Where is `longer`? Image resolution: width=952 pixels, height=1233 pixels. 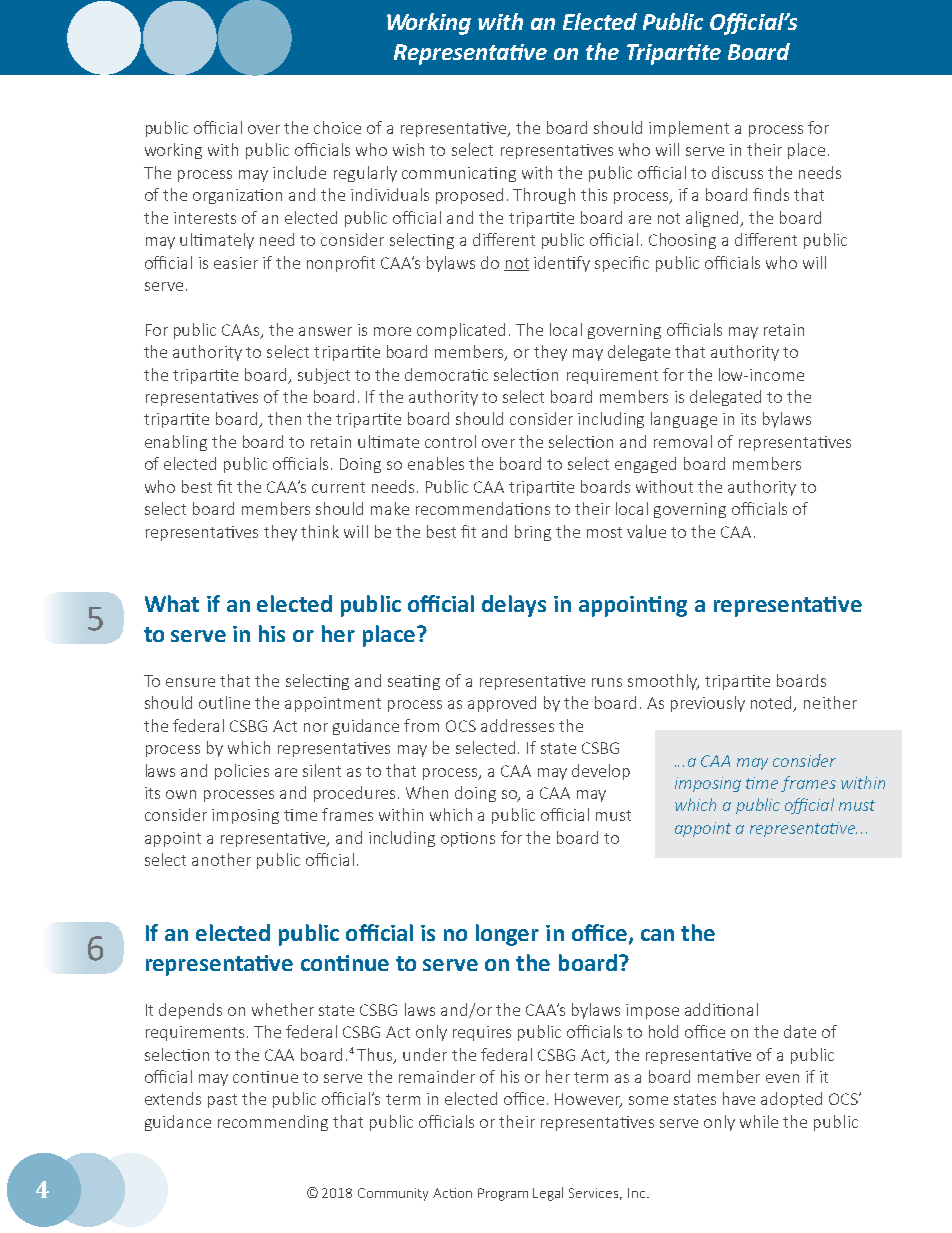
longer is located at coordinates (507, 935).
